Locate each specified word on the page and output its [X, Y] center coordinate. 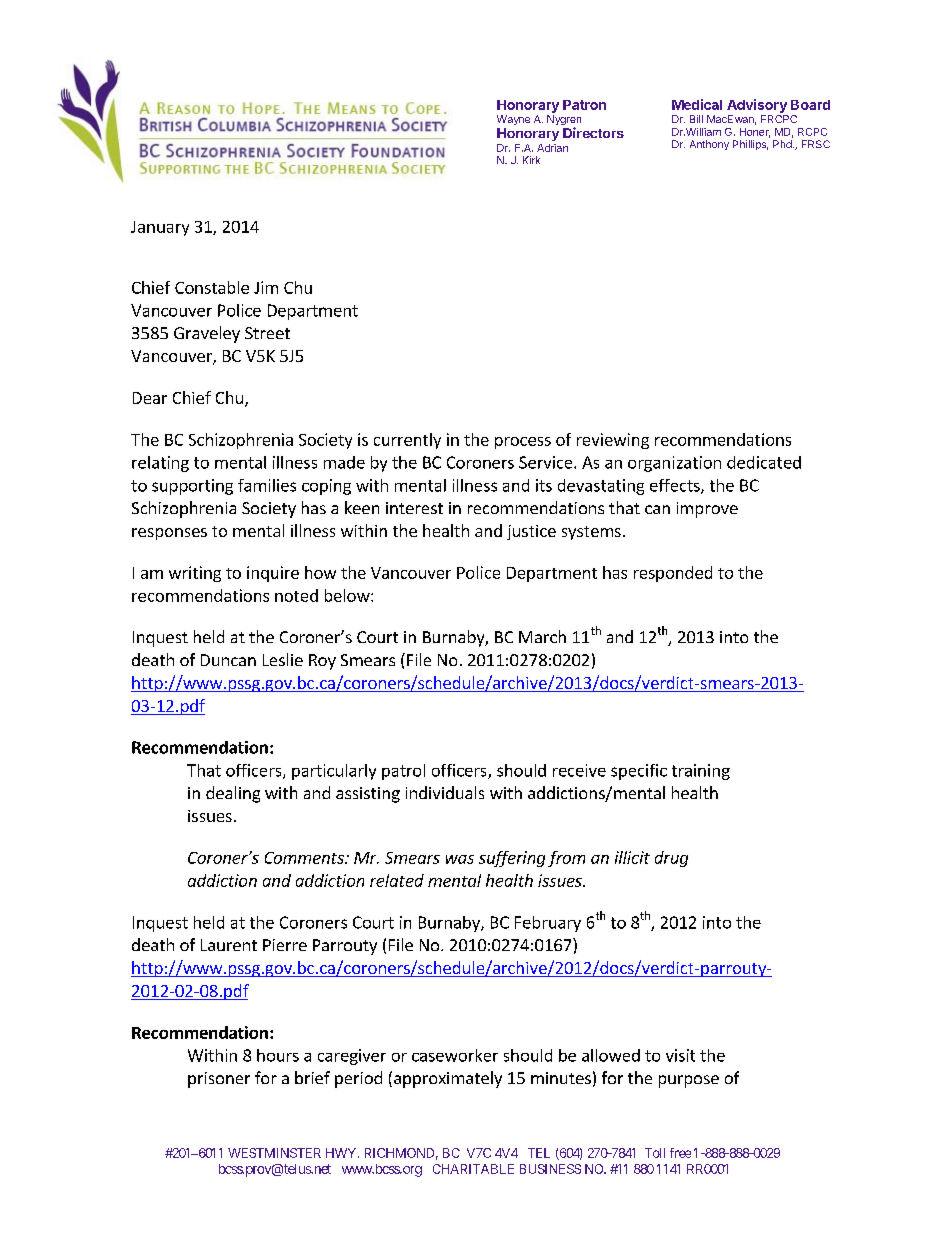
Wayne [513, 120]
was [460, 859]
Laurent [229, 945]
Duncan [228, 660]
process [523, 443]
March [542, 636]
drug [671, 859]
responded [673, 574]
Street [267, 333]
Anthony [709, 145]
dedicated [764, 462]
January [160, 228]
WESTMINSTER [274, 1153]
